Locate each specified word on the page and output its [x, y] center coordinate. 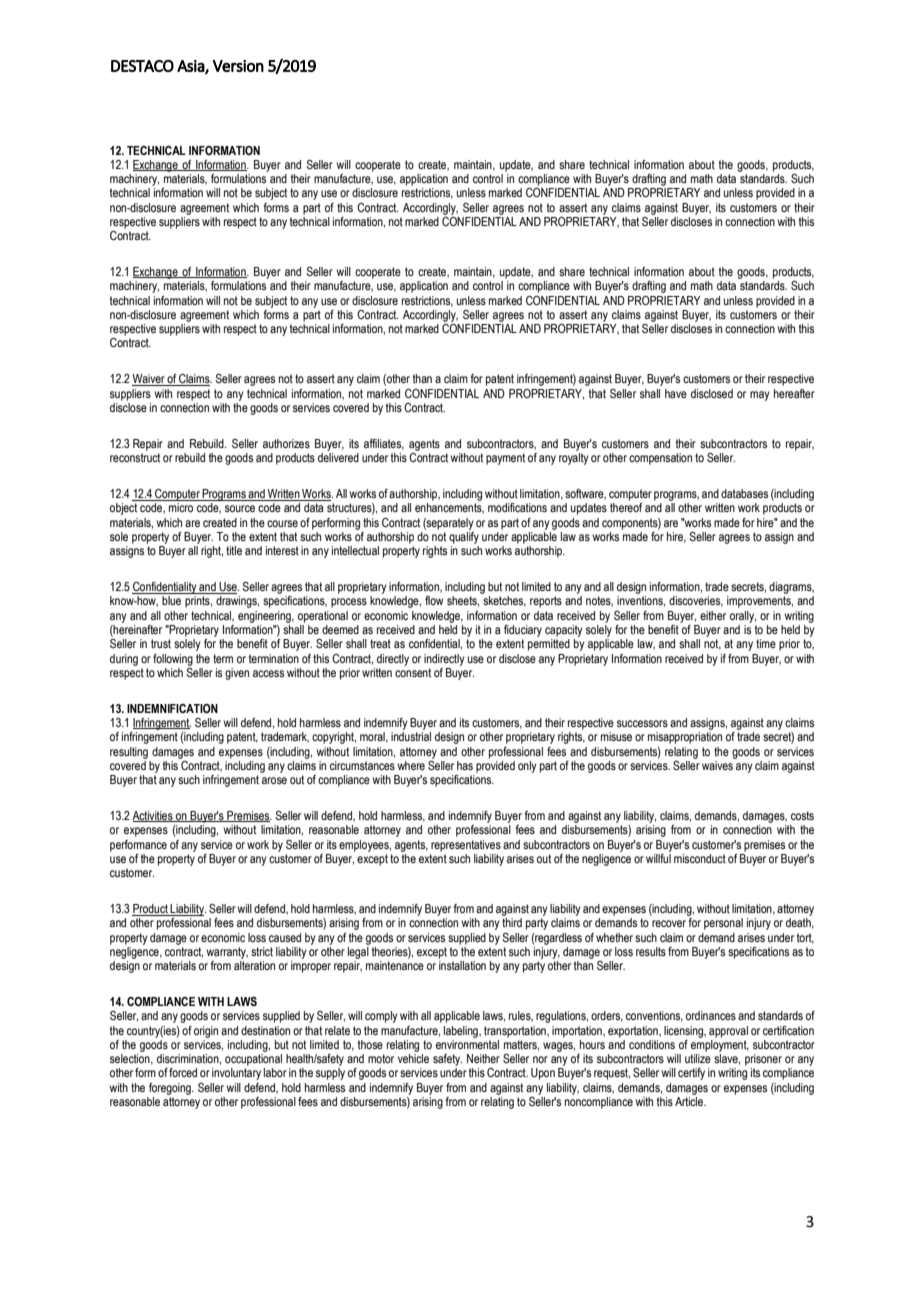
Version [238, 66]
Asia [191, 67]
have [676, 393]
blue [171, 600]
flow [434, 600]
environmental [467, 1044]
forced [183, 1072]
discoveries [696, 601]
